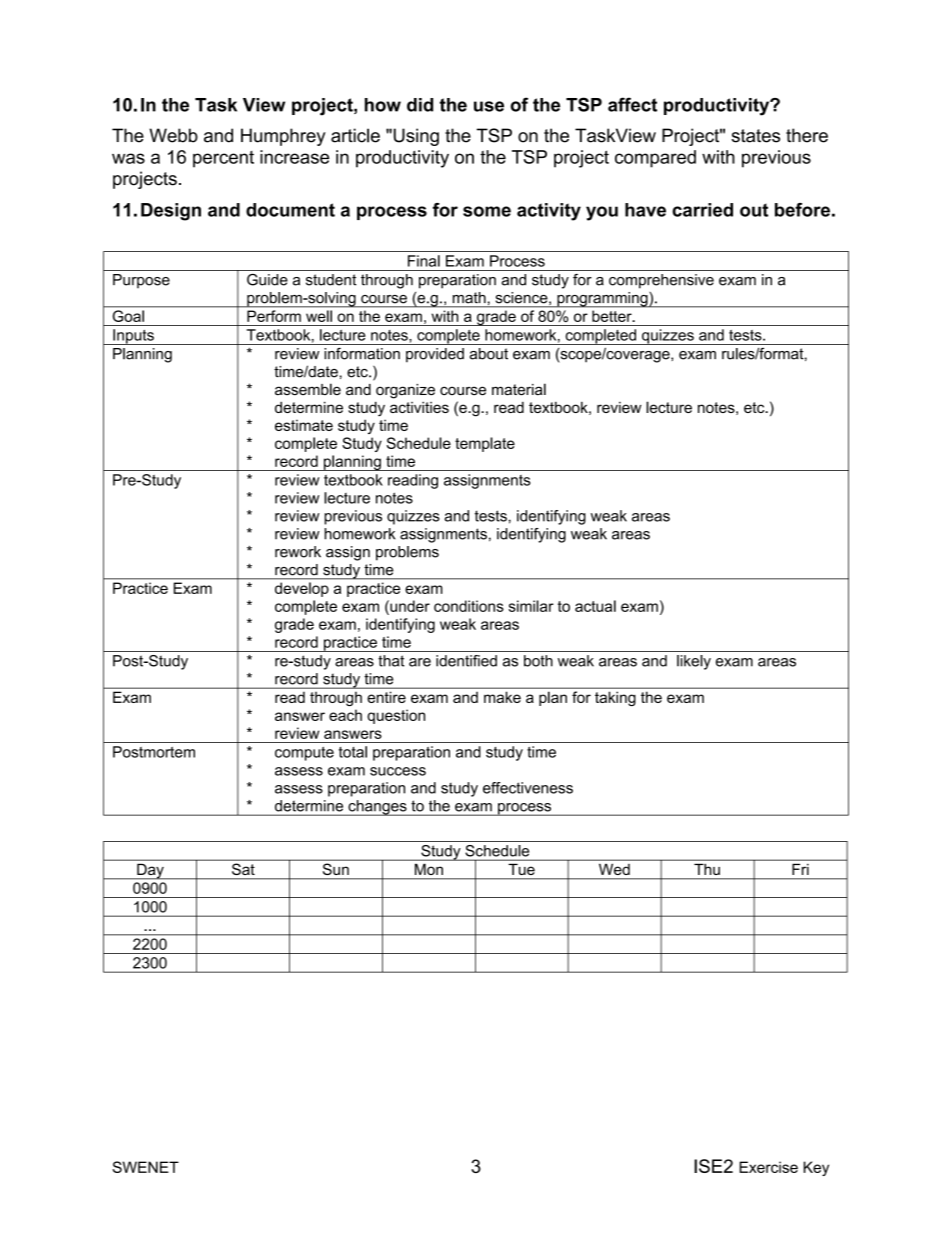 This image has width=952, height=1233. What do you see at coordinates (485, 444) in the image?
I see `template` at bounding box center [485, 444].
